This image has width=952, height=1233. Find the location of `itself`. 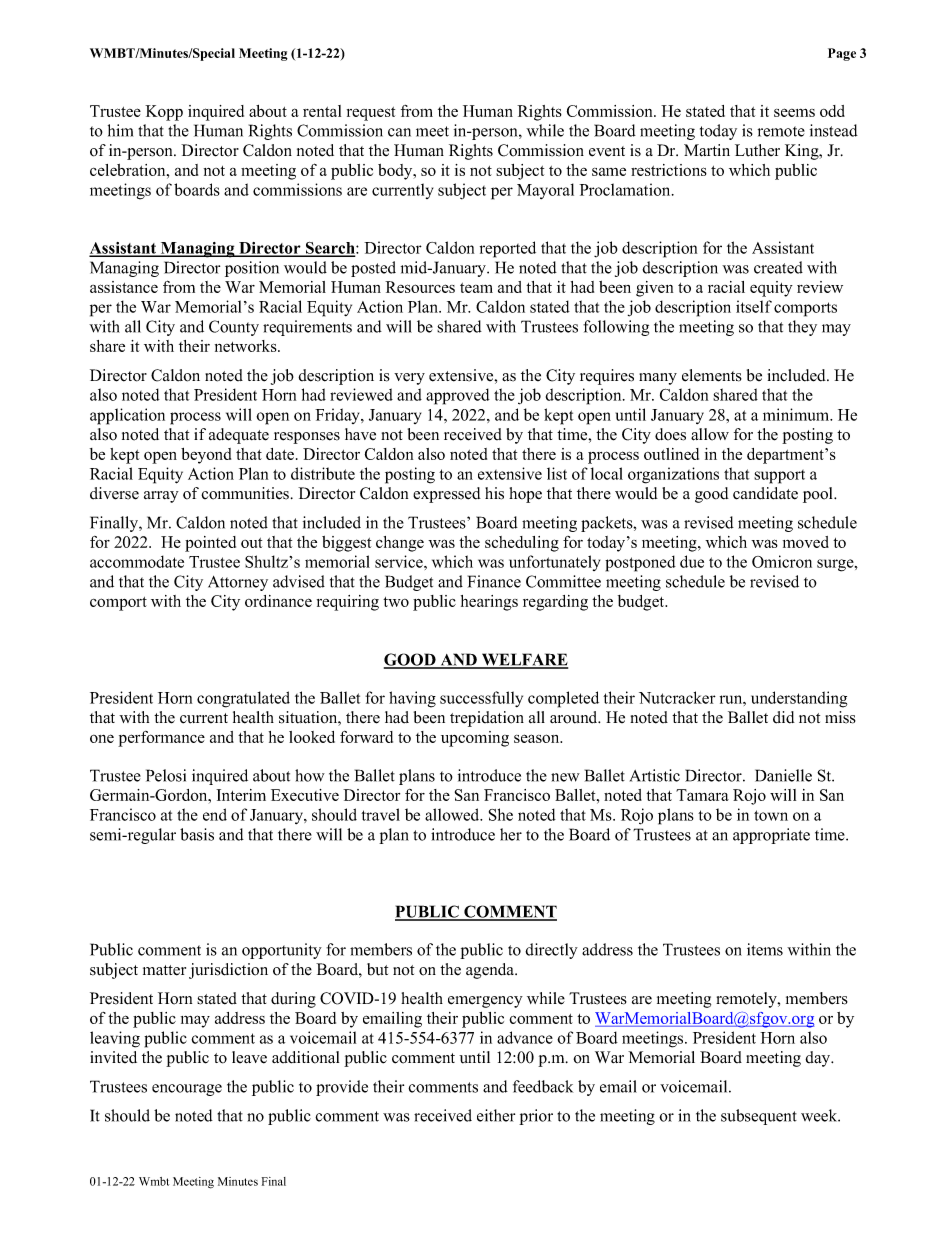

itself is located at coordinates (754, 306).
